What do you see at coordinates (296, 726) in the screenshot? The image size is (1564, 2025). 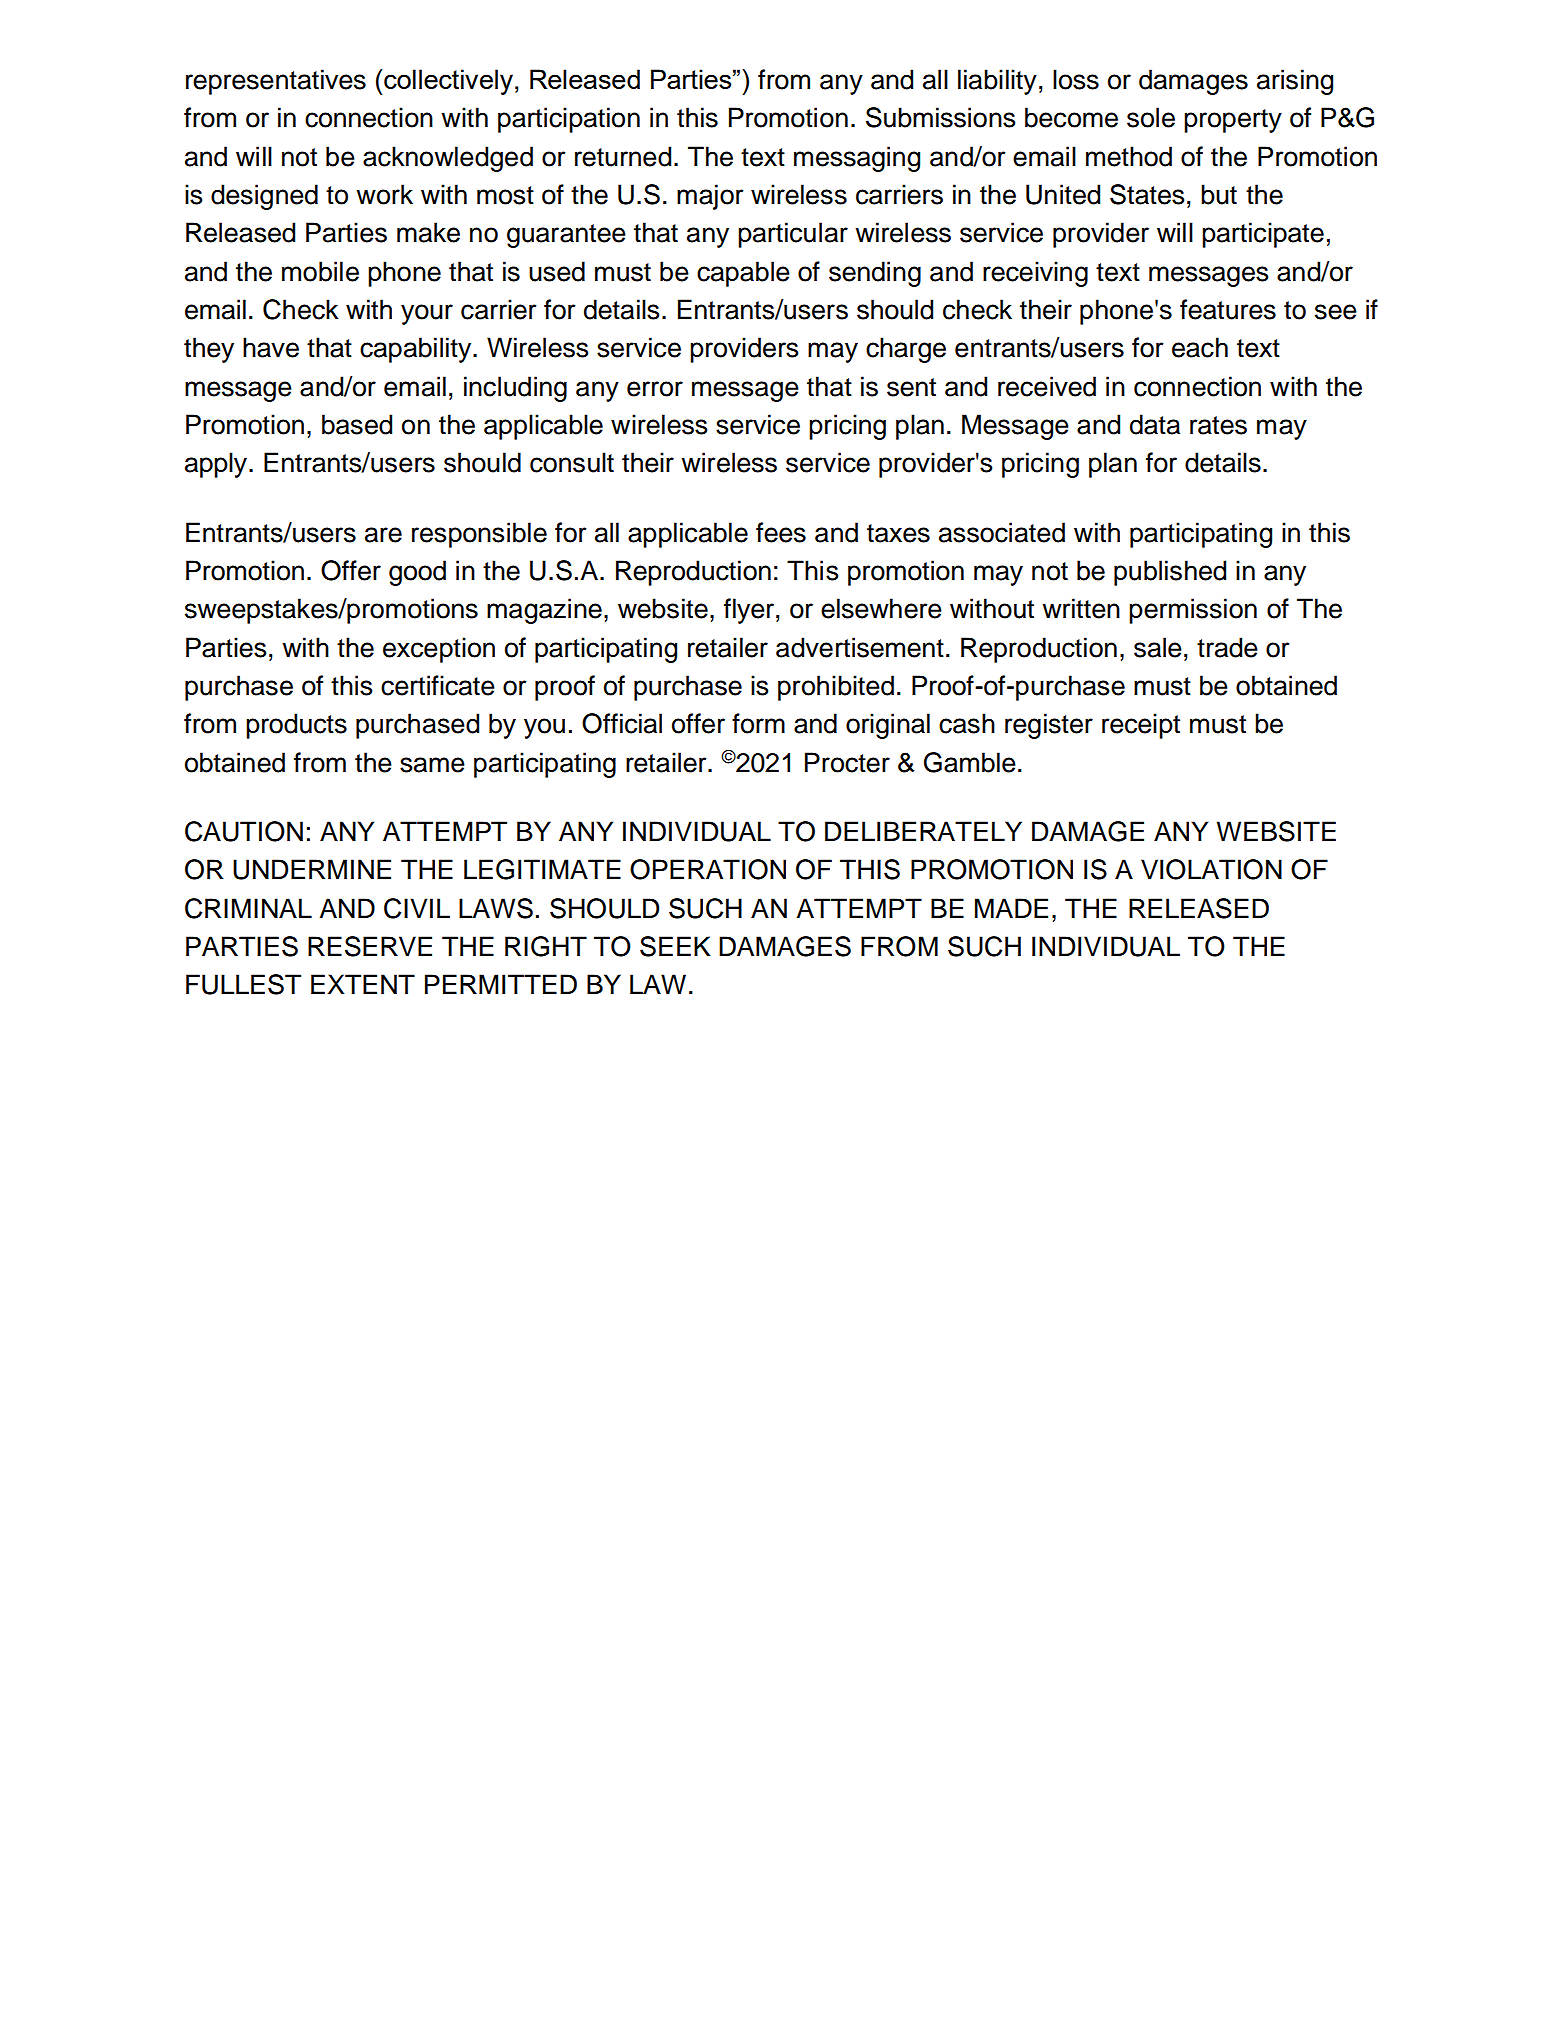 I see `products` at bounding box center [296, 726].
